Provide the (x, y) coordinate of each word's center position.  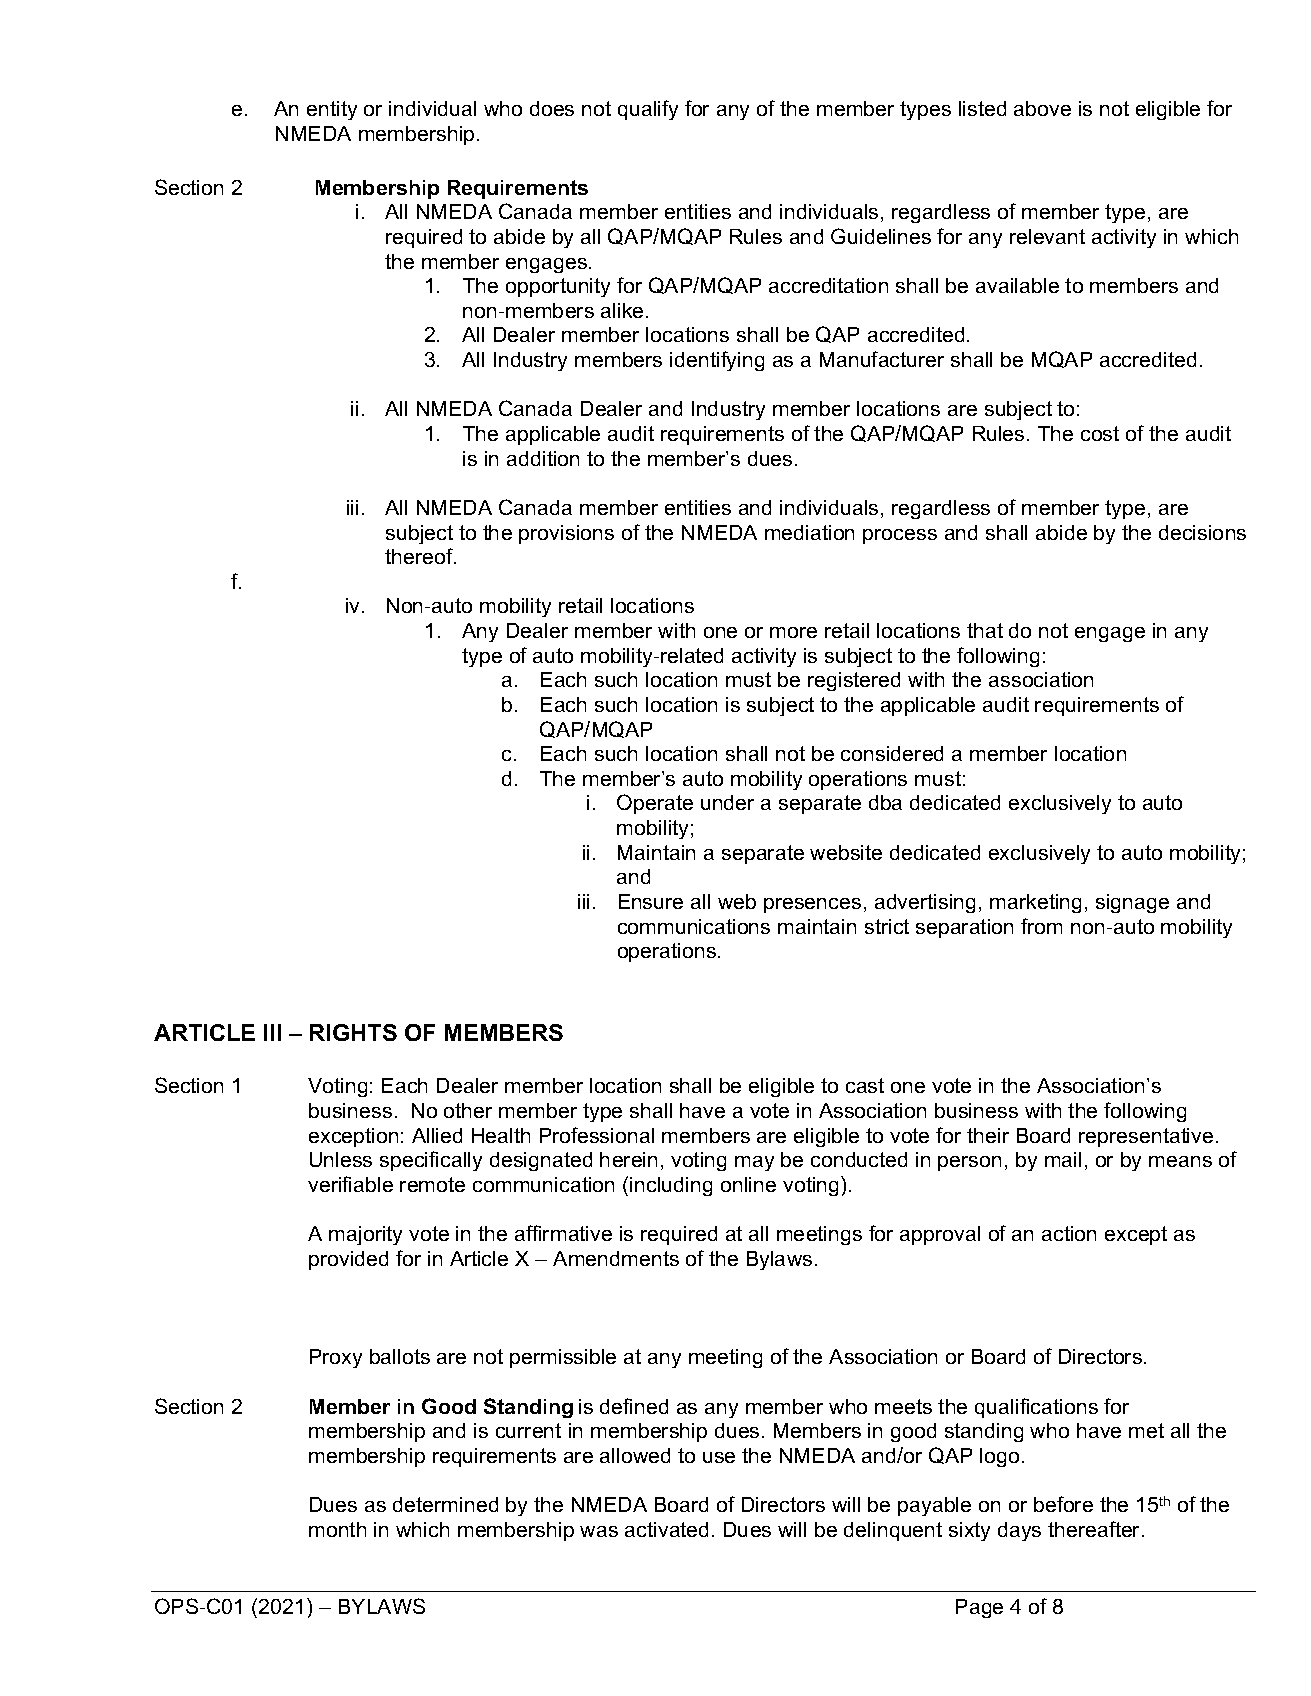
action (1069, 1233)
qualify (648, 110)
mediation (809, 532)
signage (1132, 903)
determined (445, 1504)
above (1042, 108)
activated (666, 1529)
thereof (420, 556)
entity (332, 110)
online (748, 1184)
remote (432, 1184)
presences (812, 905)
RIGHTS (353, 1032)
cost (1100, 433)
